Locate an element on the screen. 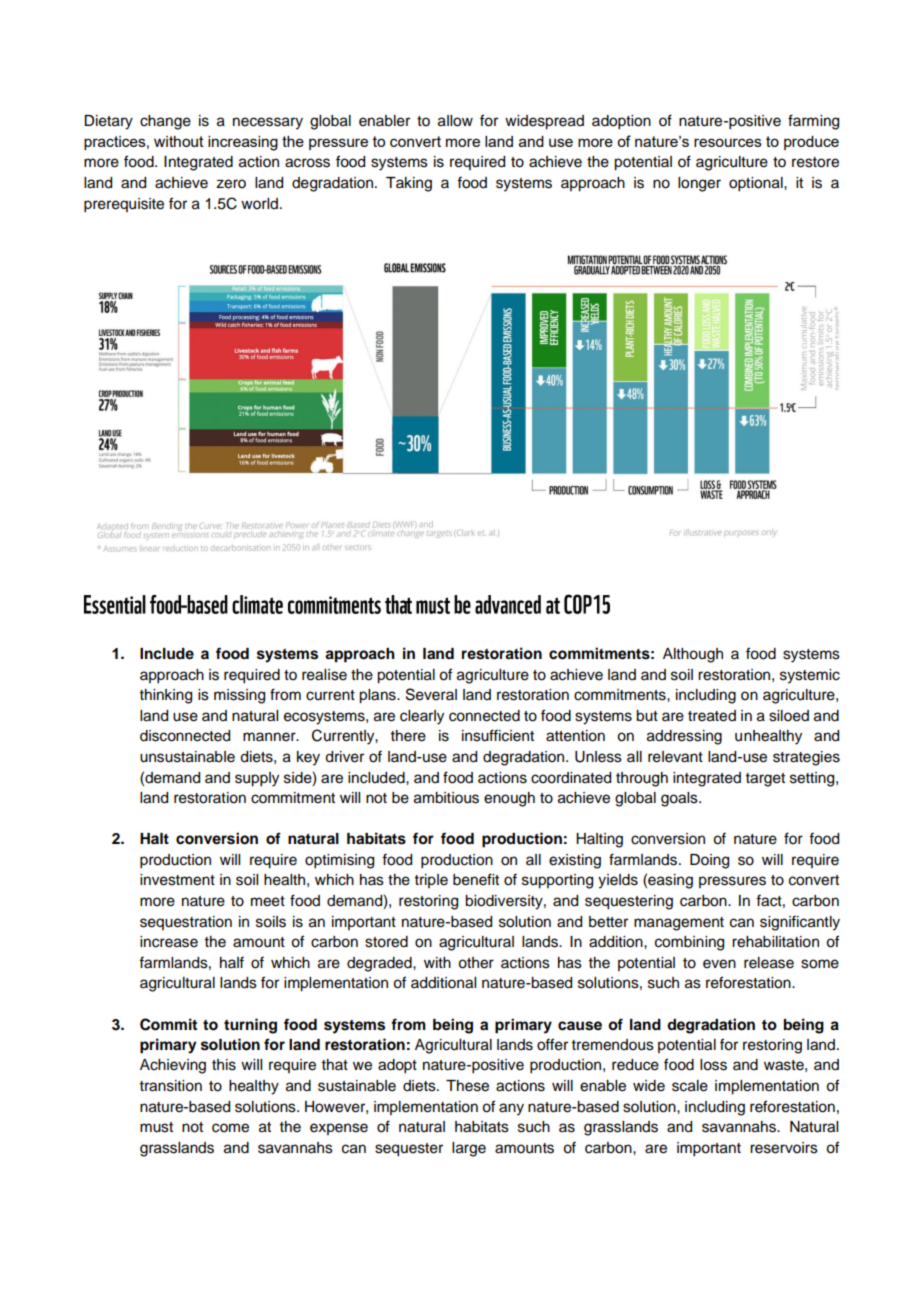  large is located at coordinates (469, 1149).
